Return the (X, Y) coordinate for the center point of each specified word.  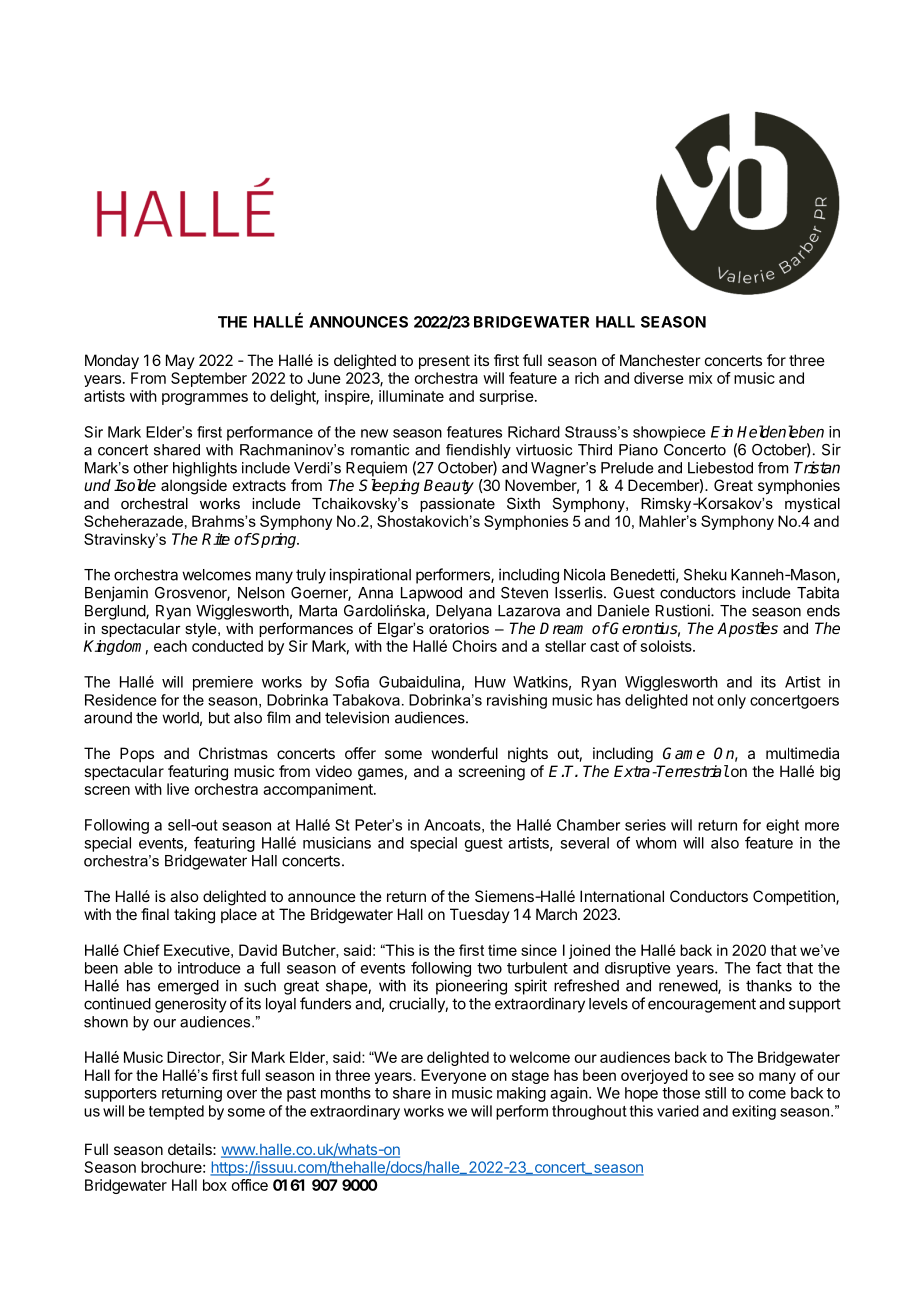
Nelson (261, 593)
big (830, 773)
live (178, 789)
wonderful (464, 753)
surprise (507, 397)
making (521, 1094)
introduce (209, 968)
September (209, 379)
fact (769, 967)
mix (700, 378)
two (489, 968)
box (215, 1185)
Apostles (747, 630)
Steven (524, 593)
